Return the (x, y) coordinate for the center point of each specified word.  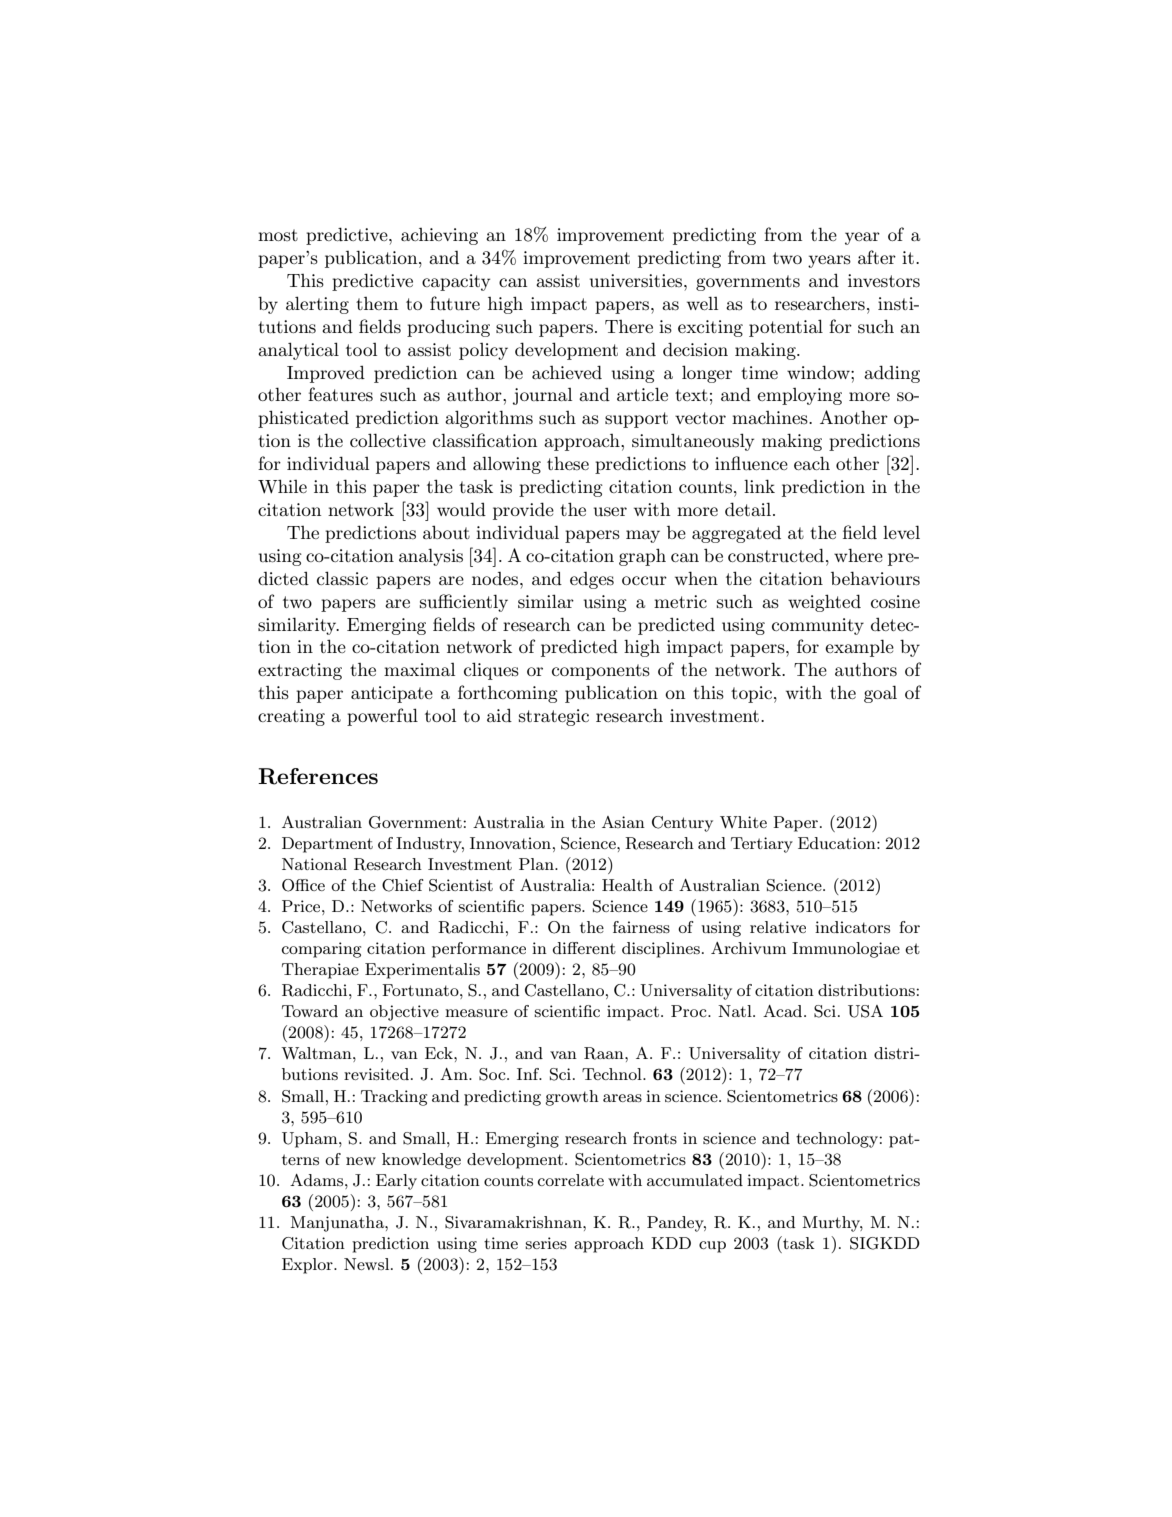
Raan (605, 1053)
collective (388, 440)
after (877, 257)
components (601, 672)
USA (865, 1011)
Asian (623, 822)
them (377, 303)
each (812, 463)
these (568, 463)
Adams (318, 1180)
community (818, 626)
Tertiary (762, 845)
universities (636, 280)
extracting (300, 671)
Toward (310, 1011)
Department (327, 845)
